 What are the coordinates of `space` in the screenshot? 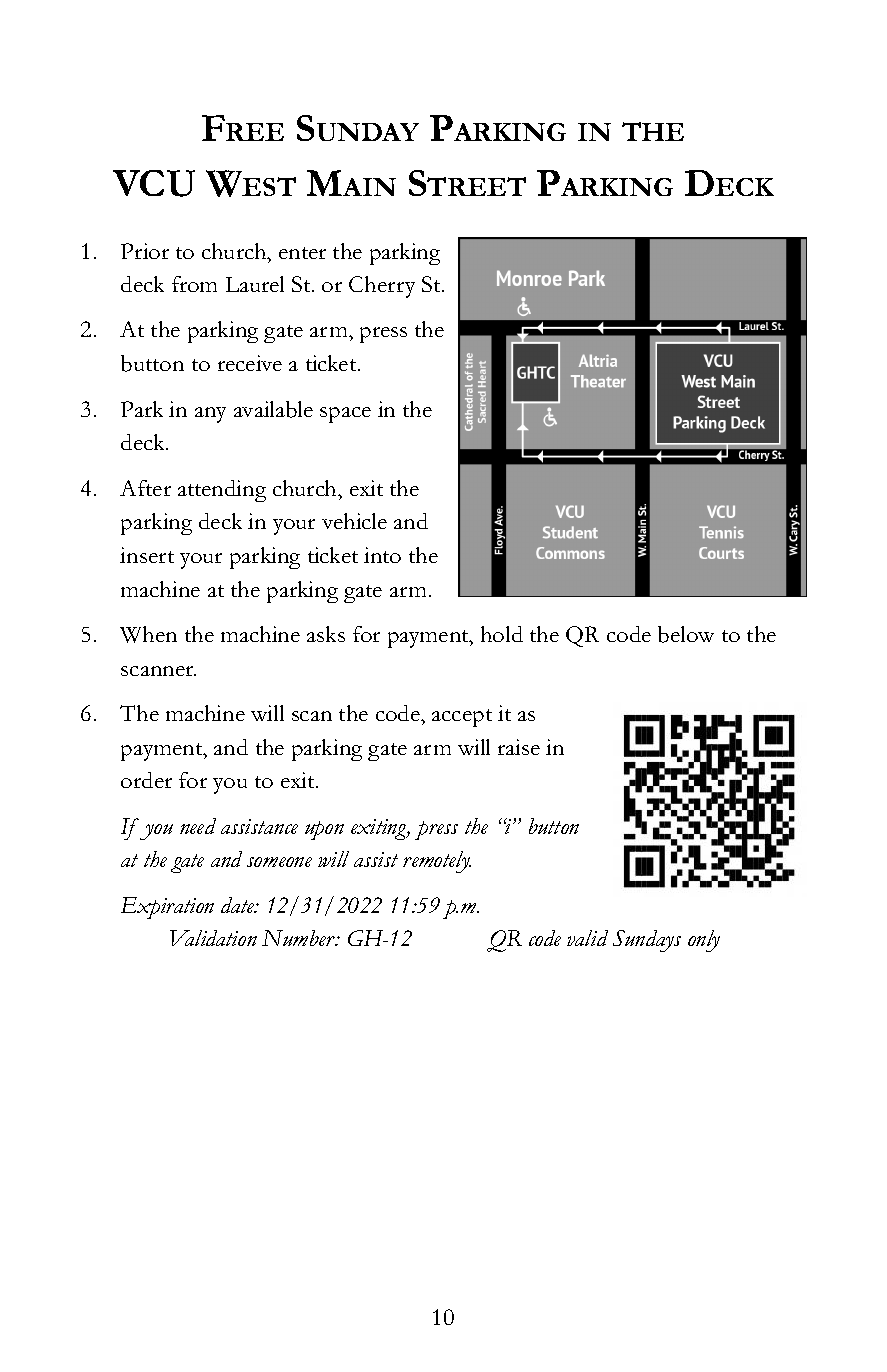 It's located at (345, 415).
